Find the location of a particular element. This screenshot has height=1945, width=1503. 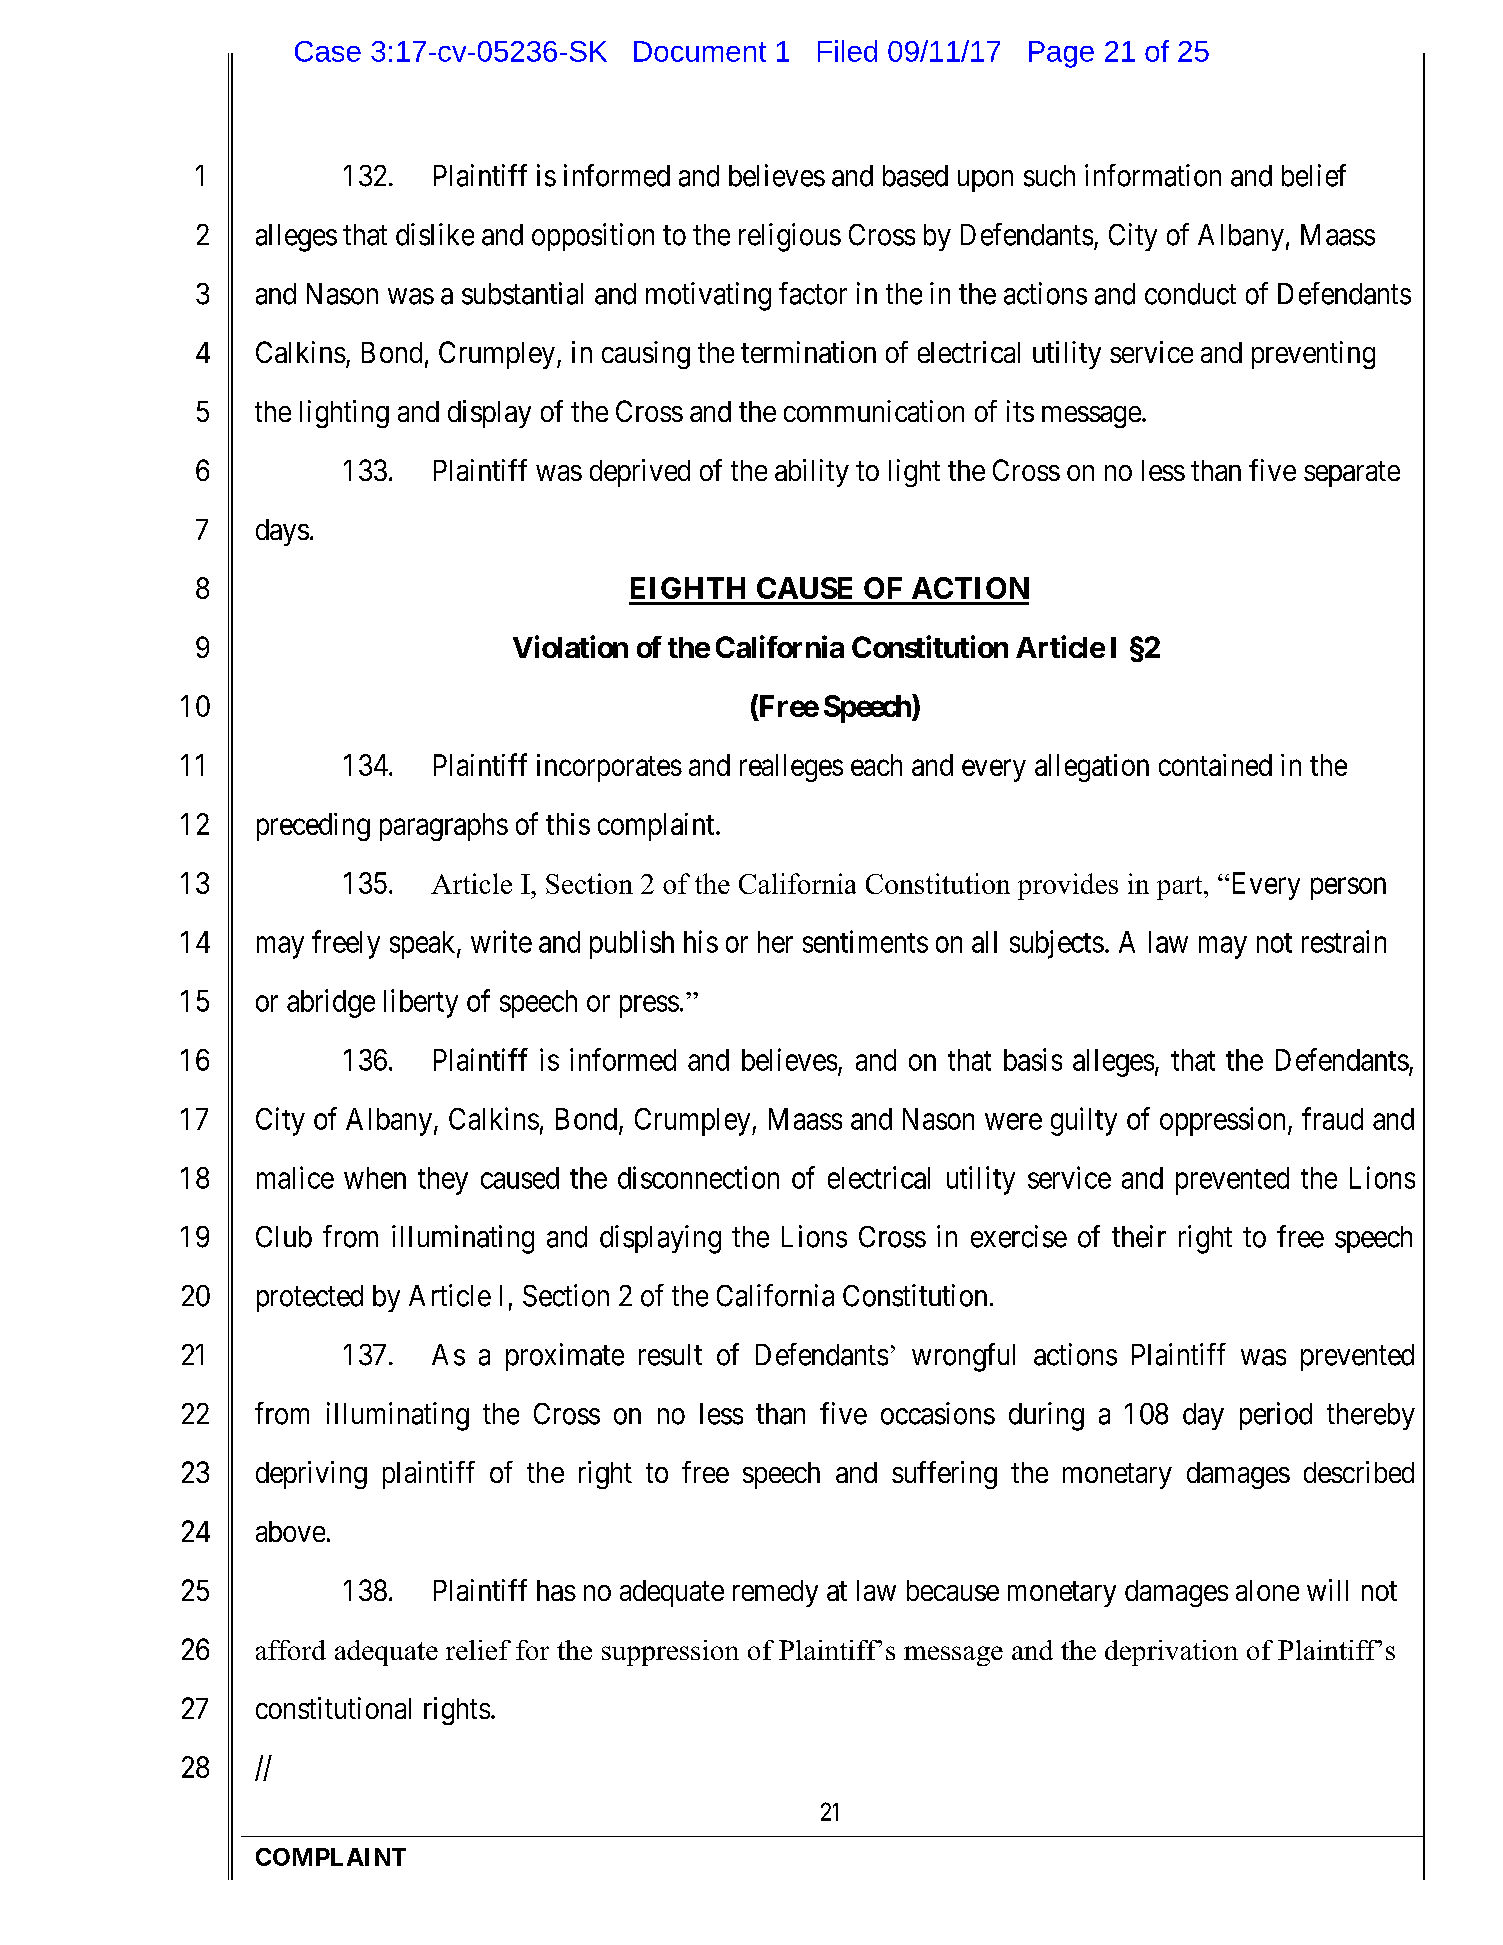

paragraphs is located at coordinates (444, 827).
